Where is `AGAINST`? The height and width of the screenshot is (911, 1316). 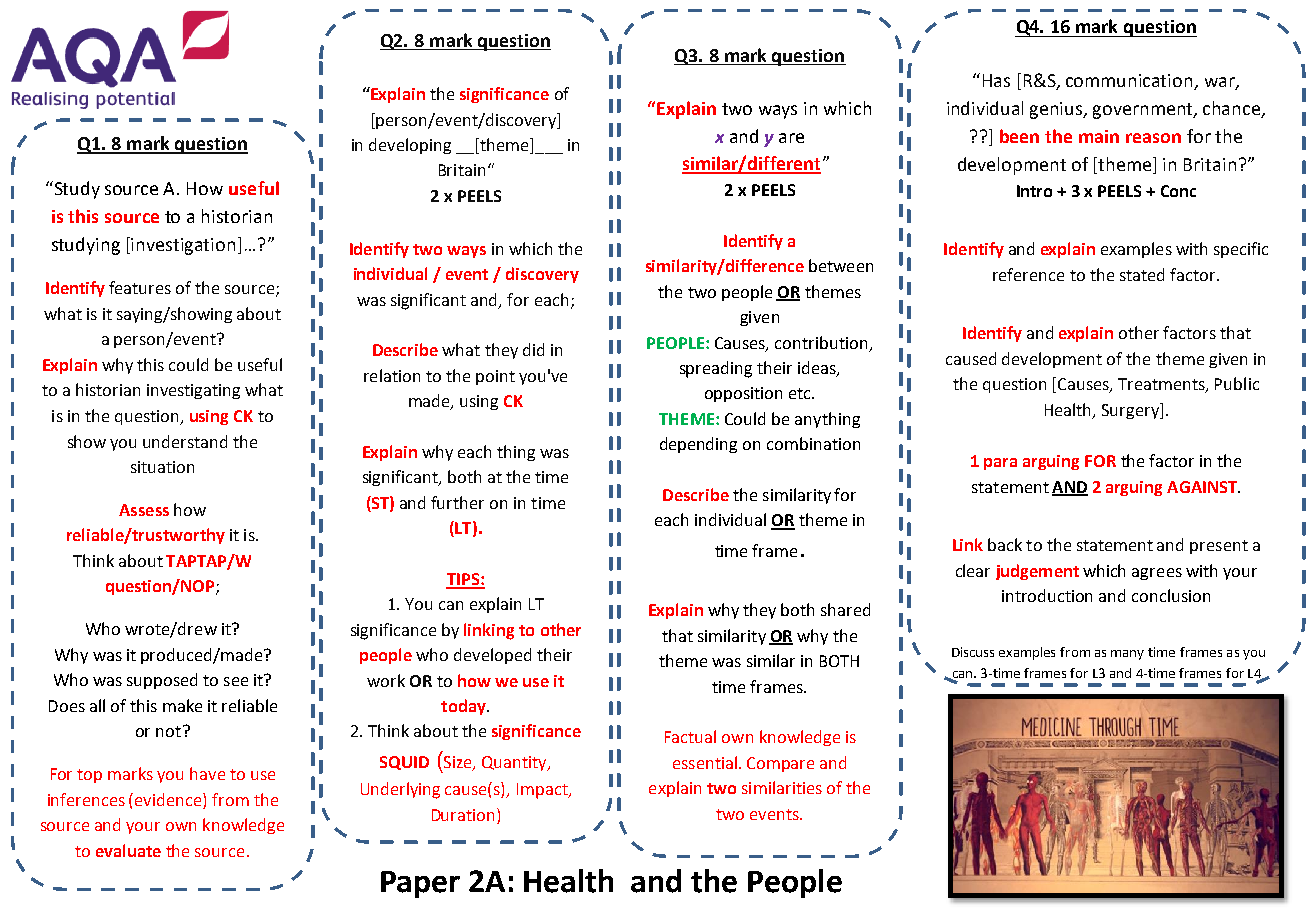
AGAINST is located at coordinates (1203, 487).
